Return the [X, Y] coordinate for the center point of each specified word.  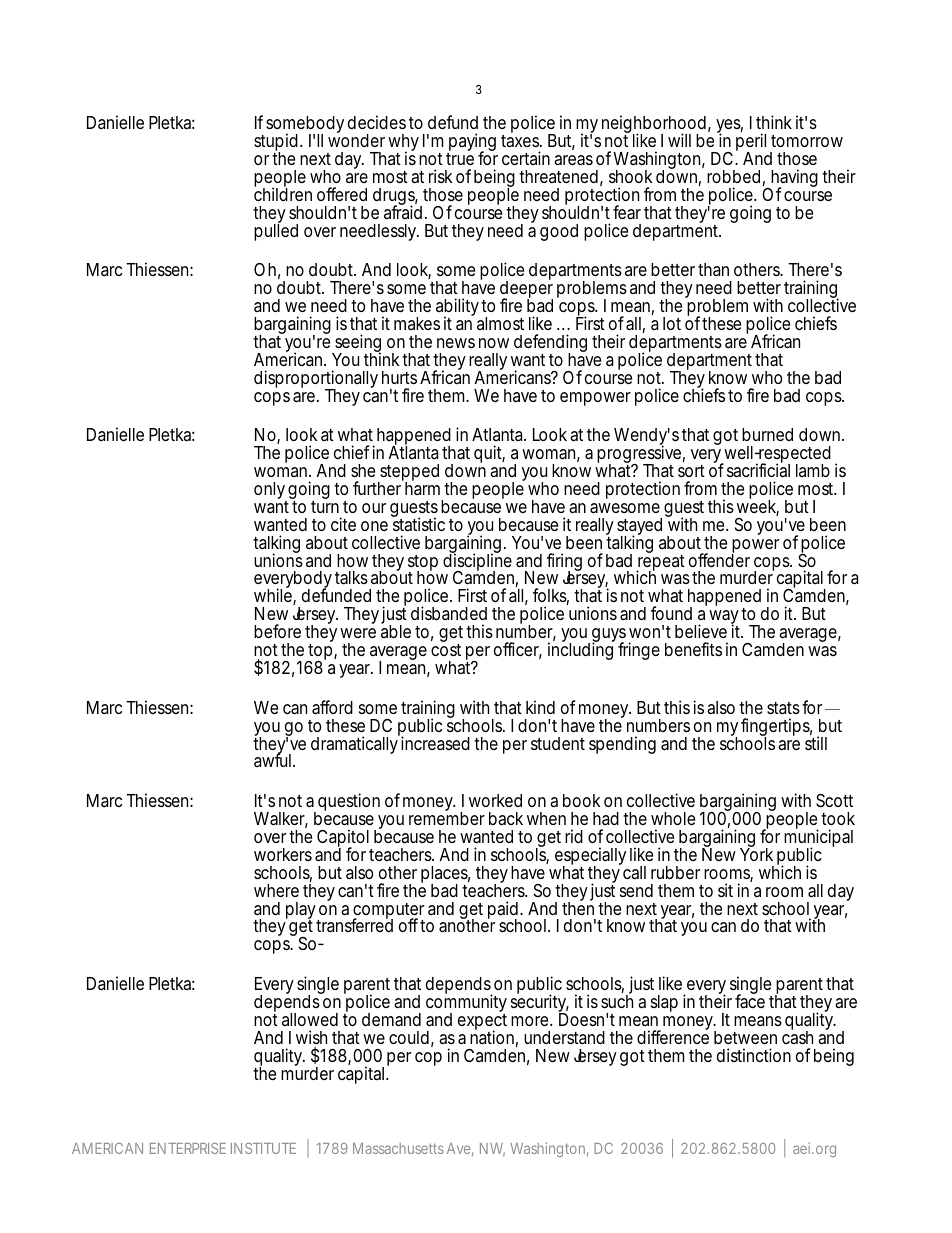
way [724, 618]
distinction [754, 1055]
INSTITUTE [263, 1148]
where [276, 890]
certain [526, 158]
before [277, 631]
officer [518, 650]
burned [767, 434]
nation [492, 1036]
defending [550, 344]
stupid [276, 143]
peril [751, 143]
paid [503, 911]
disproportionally [316, 380]
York [756, 853]
